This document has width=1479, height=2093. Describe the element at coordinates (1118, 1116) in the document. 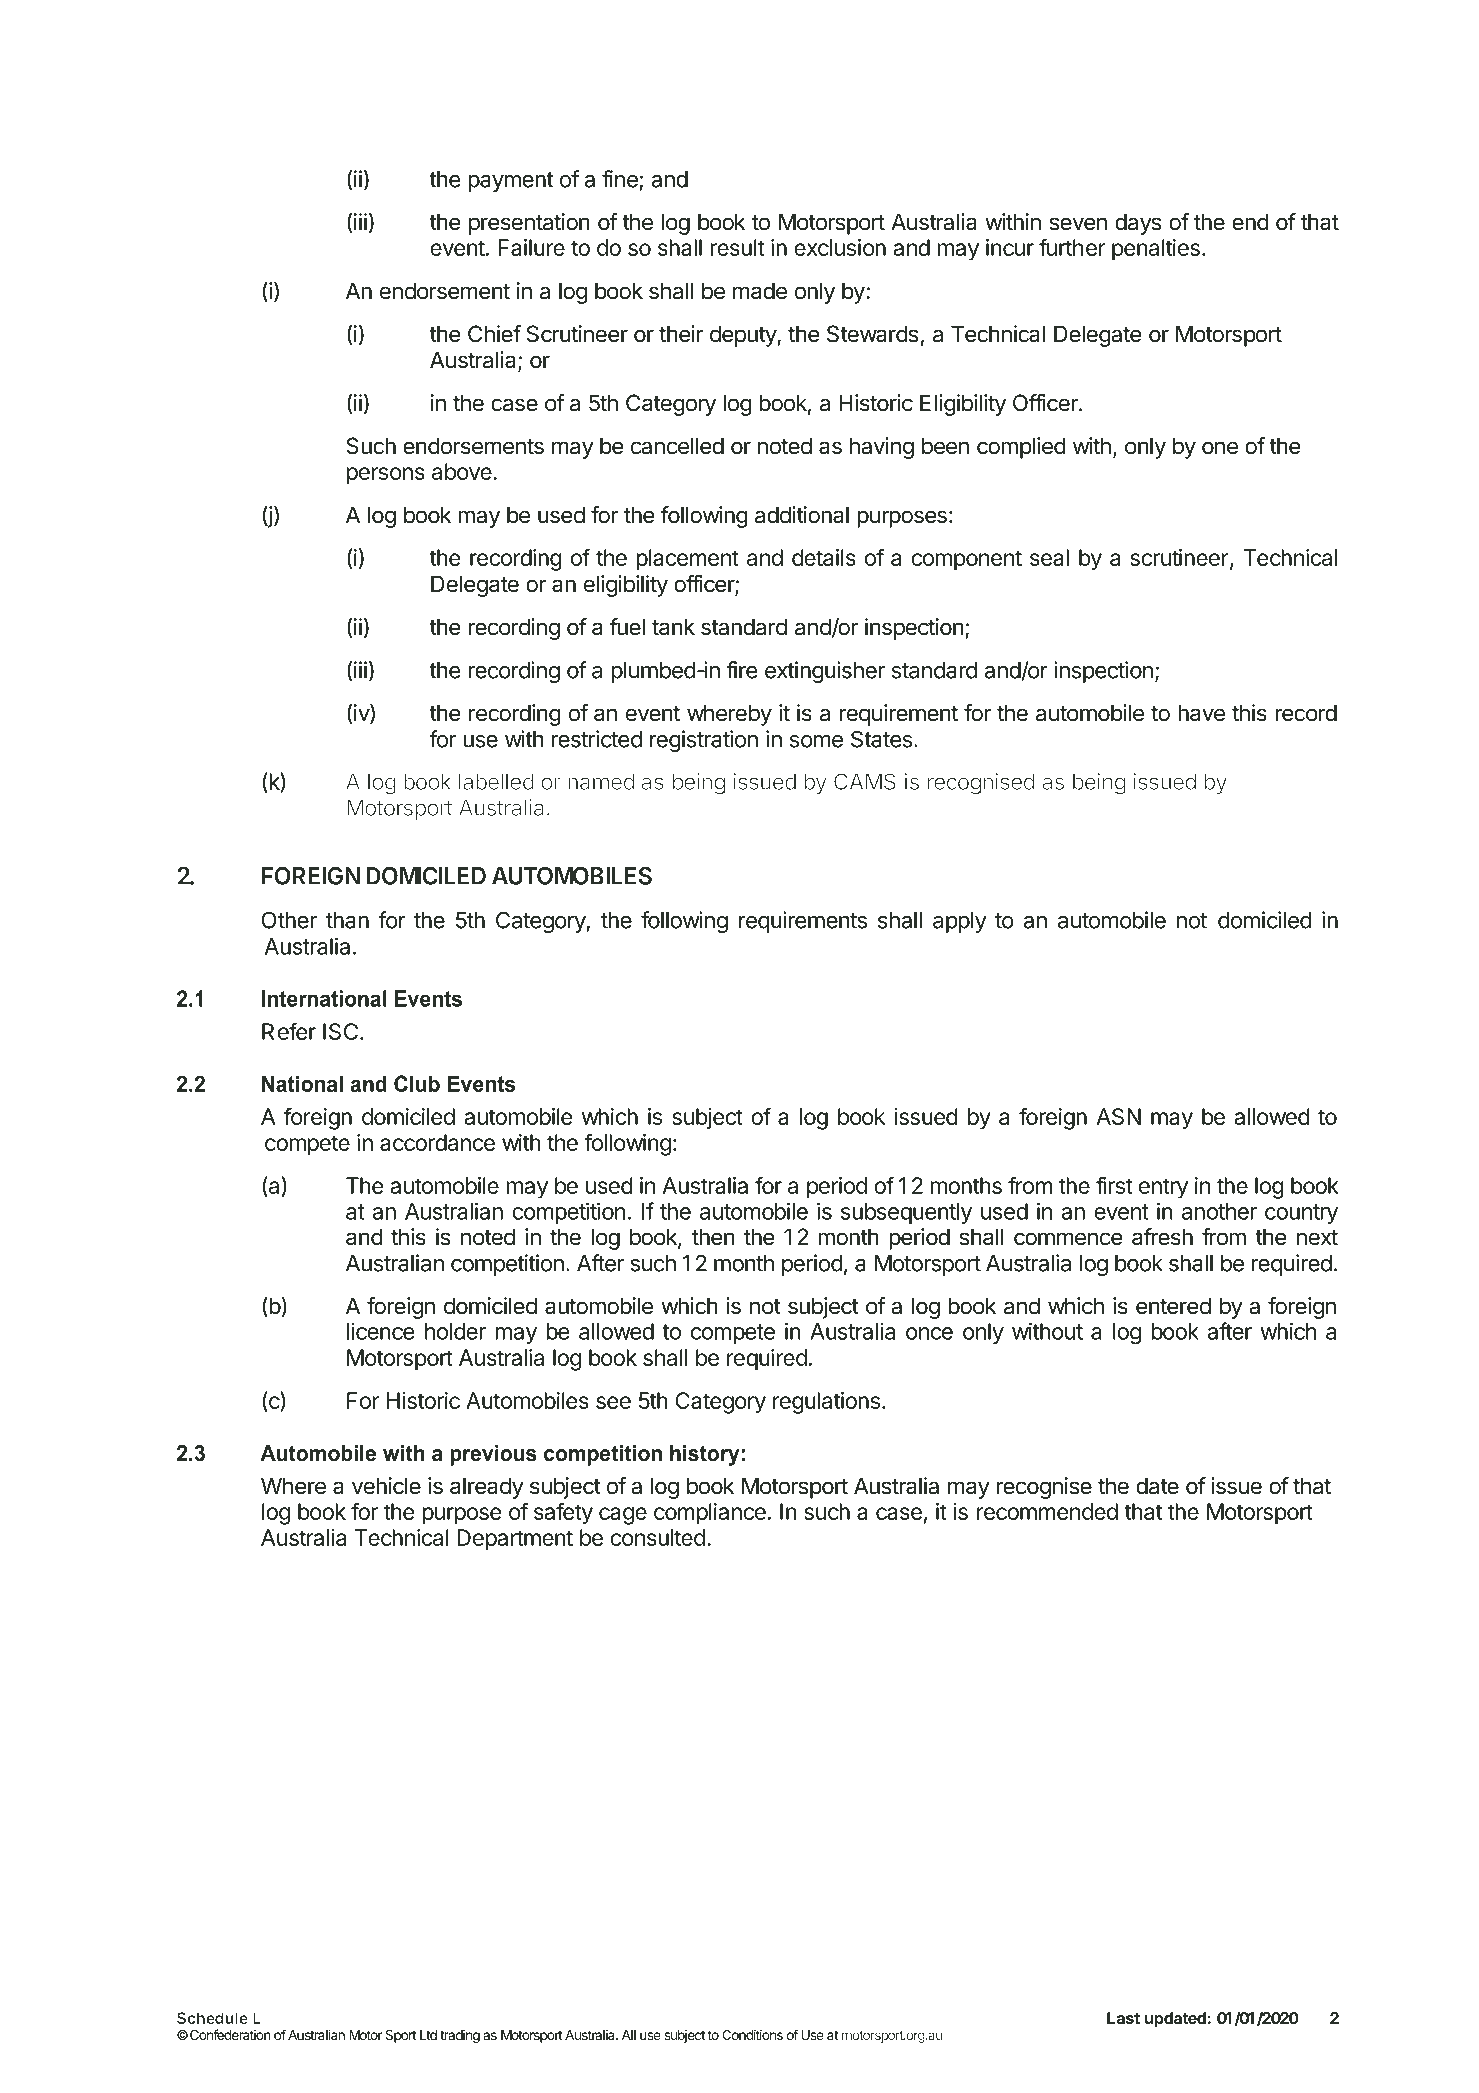

I see `ASN` at that location.
